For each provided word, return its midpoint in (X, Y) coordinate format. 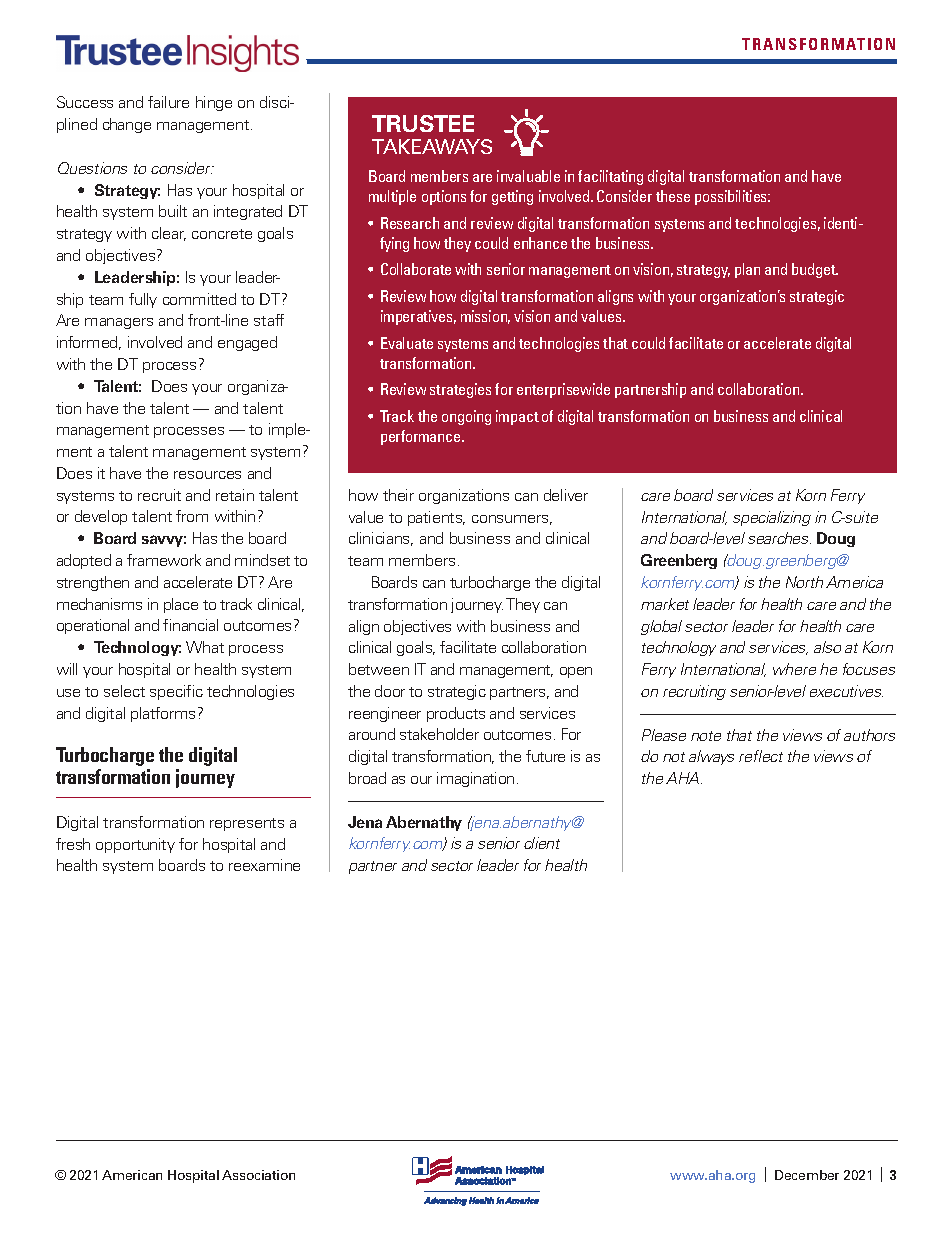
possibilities (732, 197)
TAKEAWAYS (432, 146)
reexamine (264, 865)
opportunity (135, 845)
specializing (772, 518)
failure (168, 102)
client (542, 843)
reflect (761, 756)
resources (207, 475)
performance (422, 437)
